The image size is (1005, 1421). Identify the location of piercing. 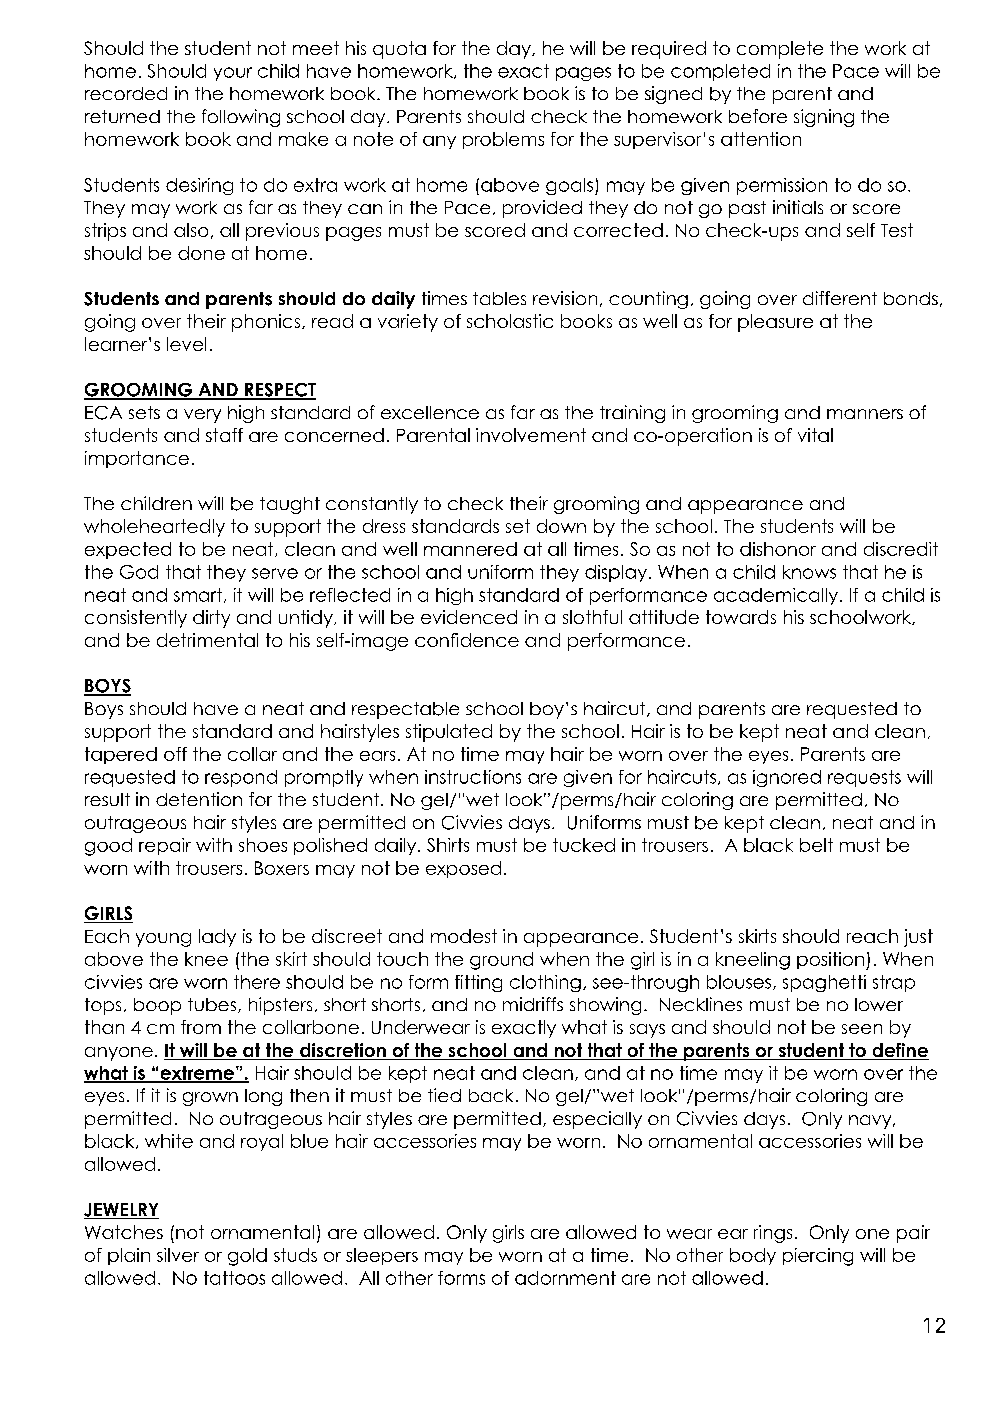
(818, 1257).
